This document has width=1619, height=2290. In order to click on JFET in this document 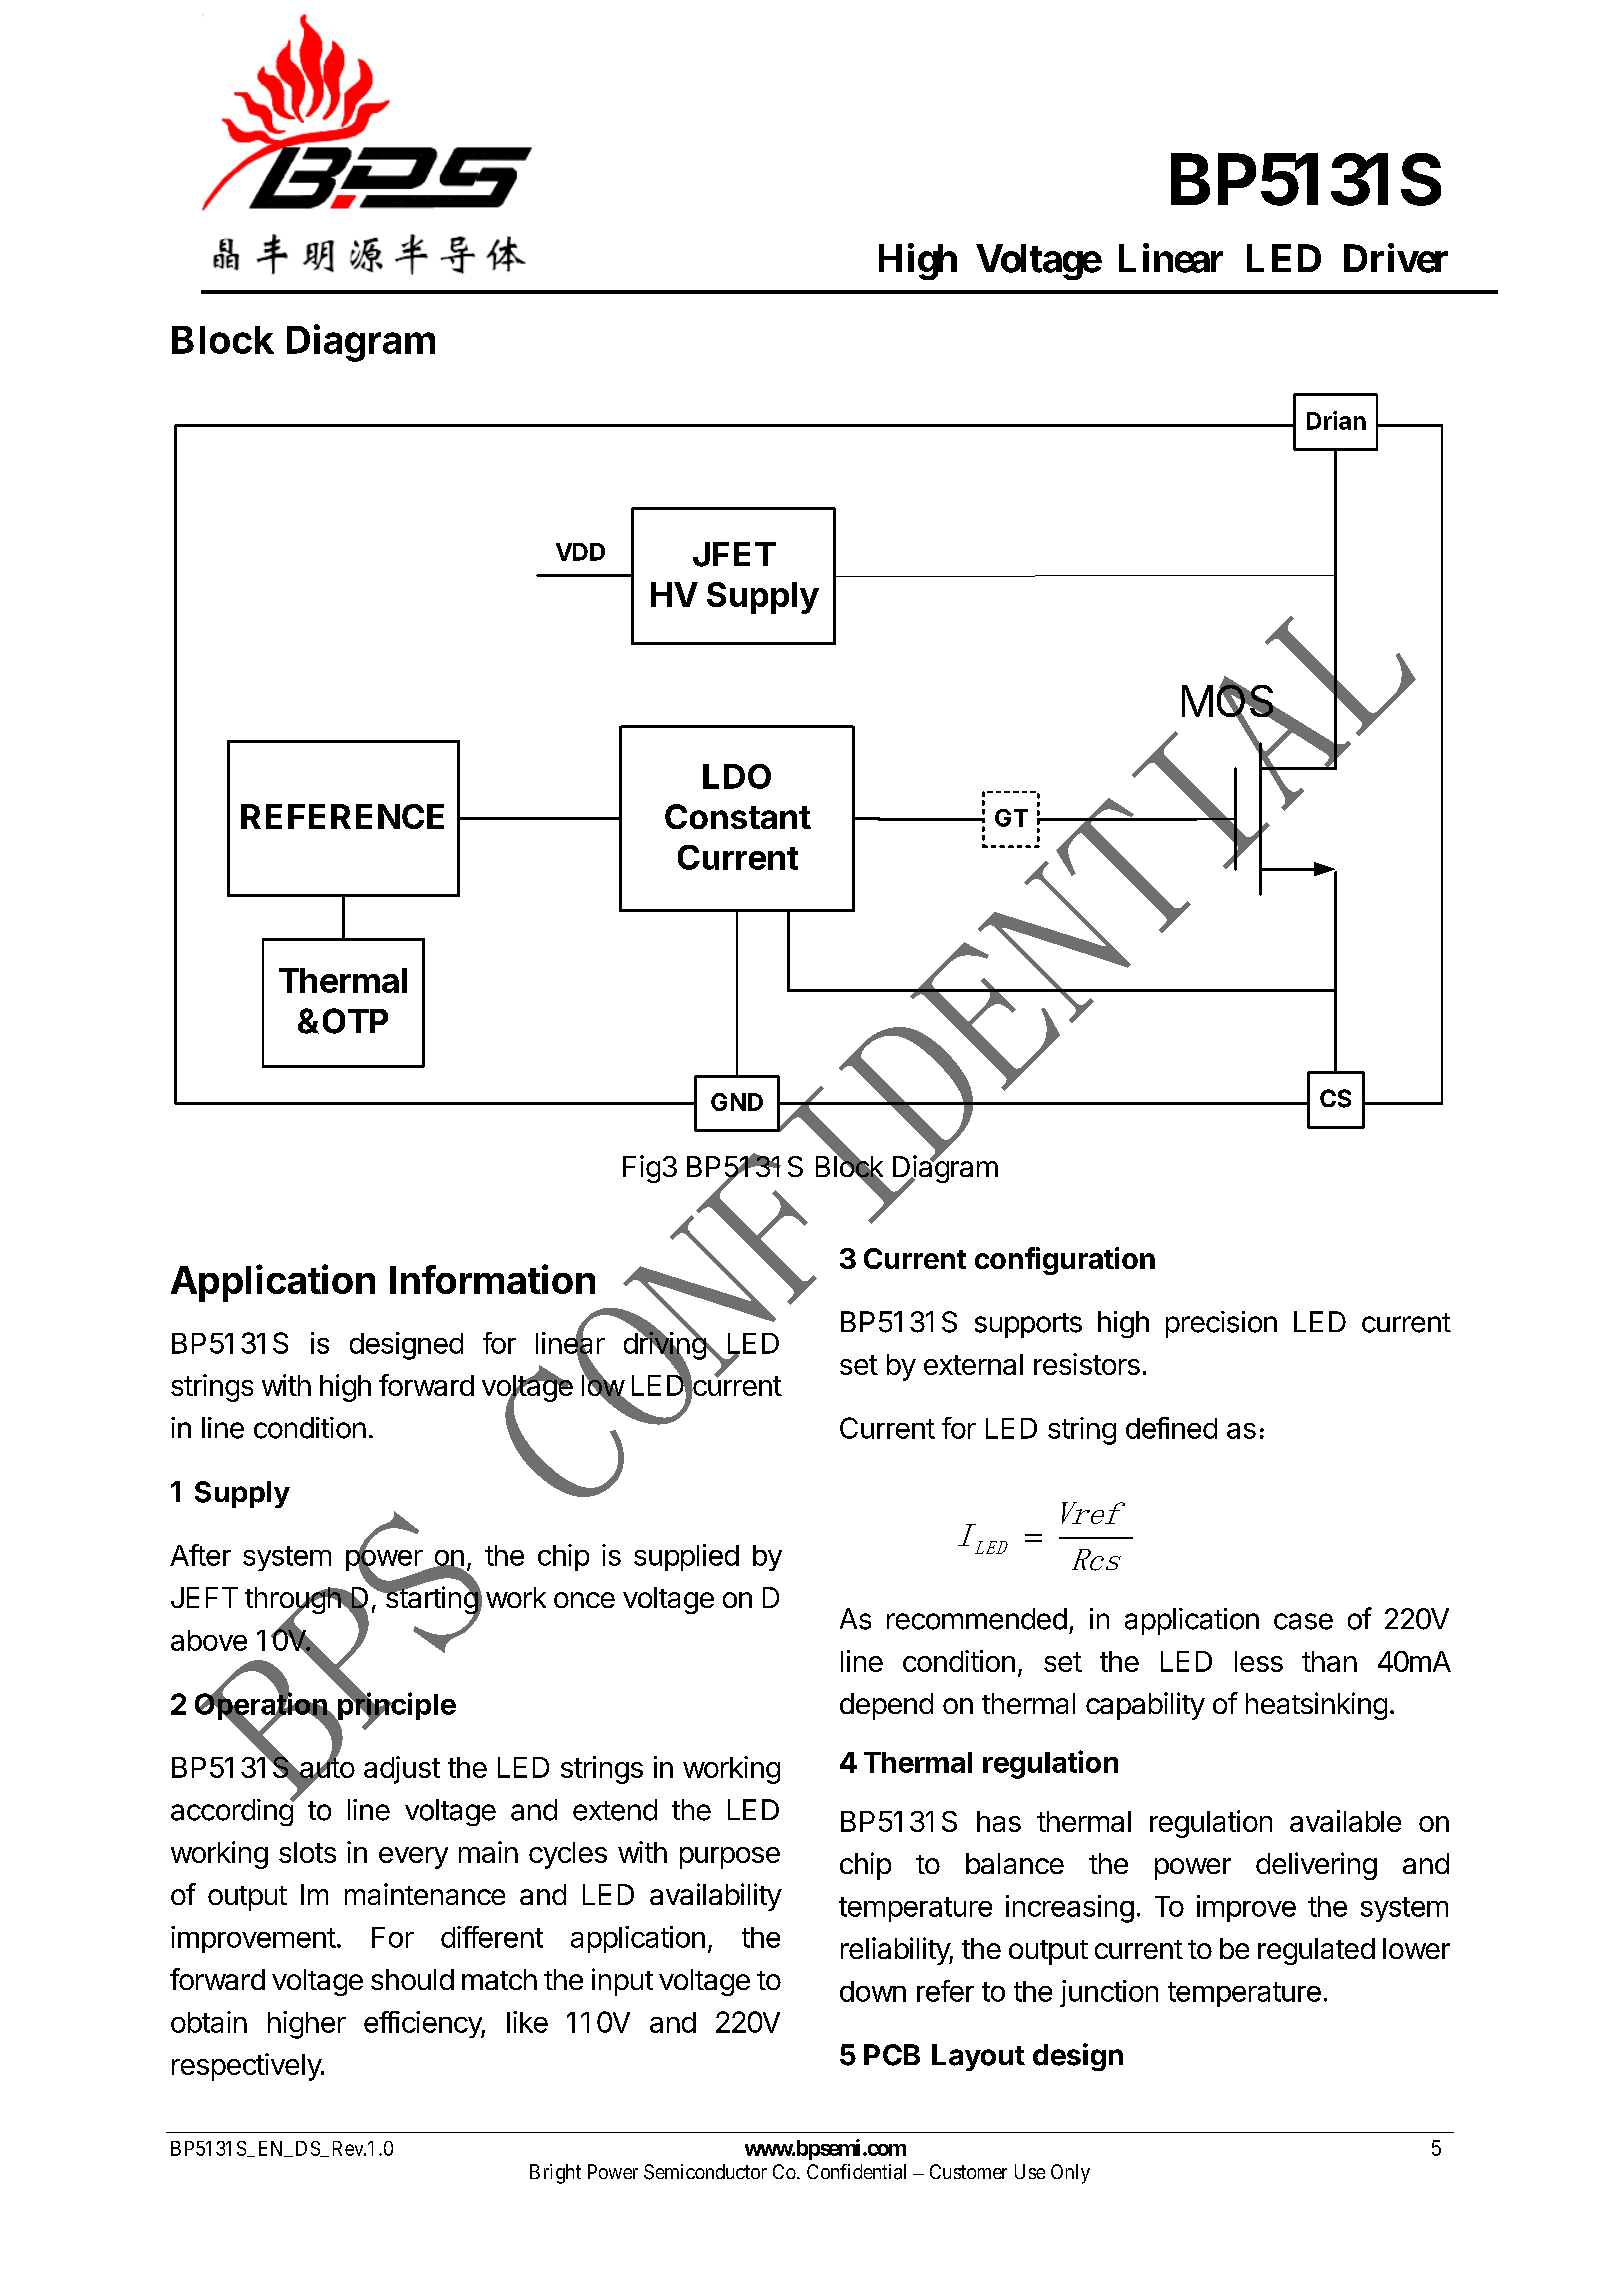, I will do `click(734, 554)`.
